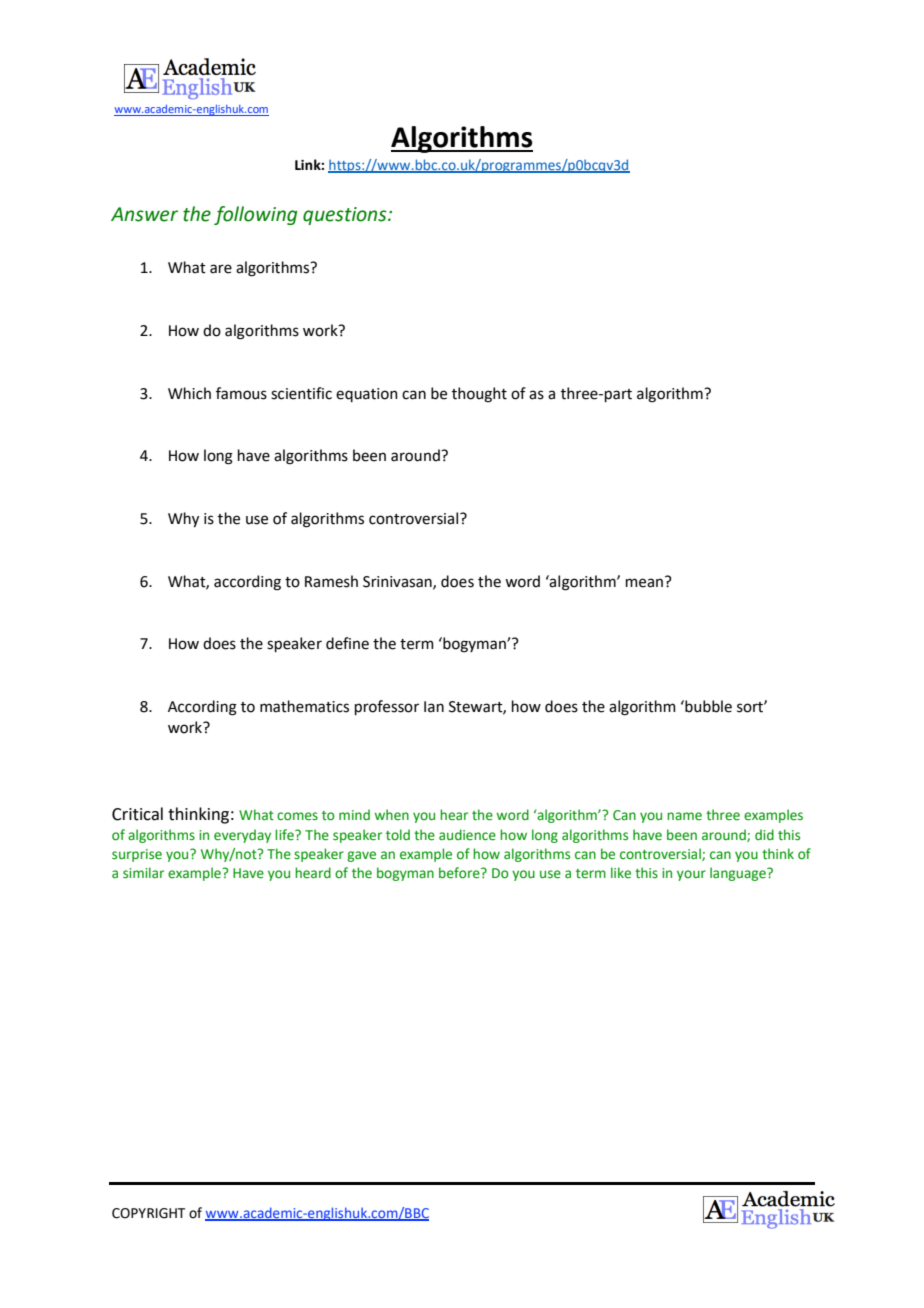 Image resolution: width=924 pixels, height=1308 pixels. Describe the element at coordinates (644, 583) in the page. I see `mean` at that location.
